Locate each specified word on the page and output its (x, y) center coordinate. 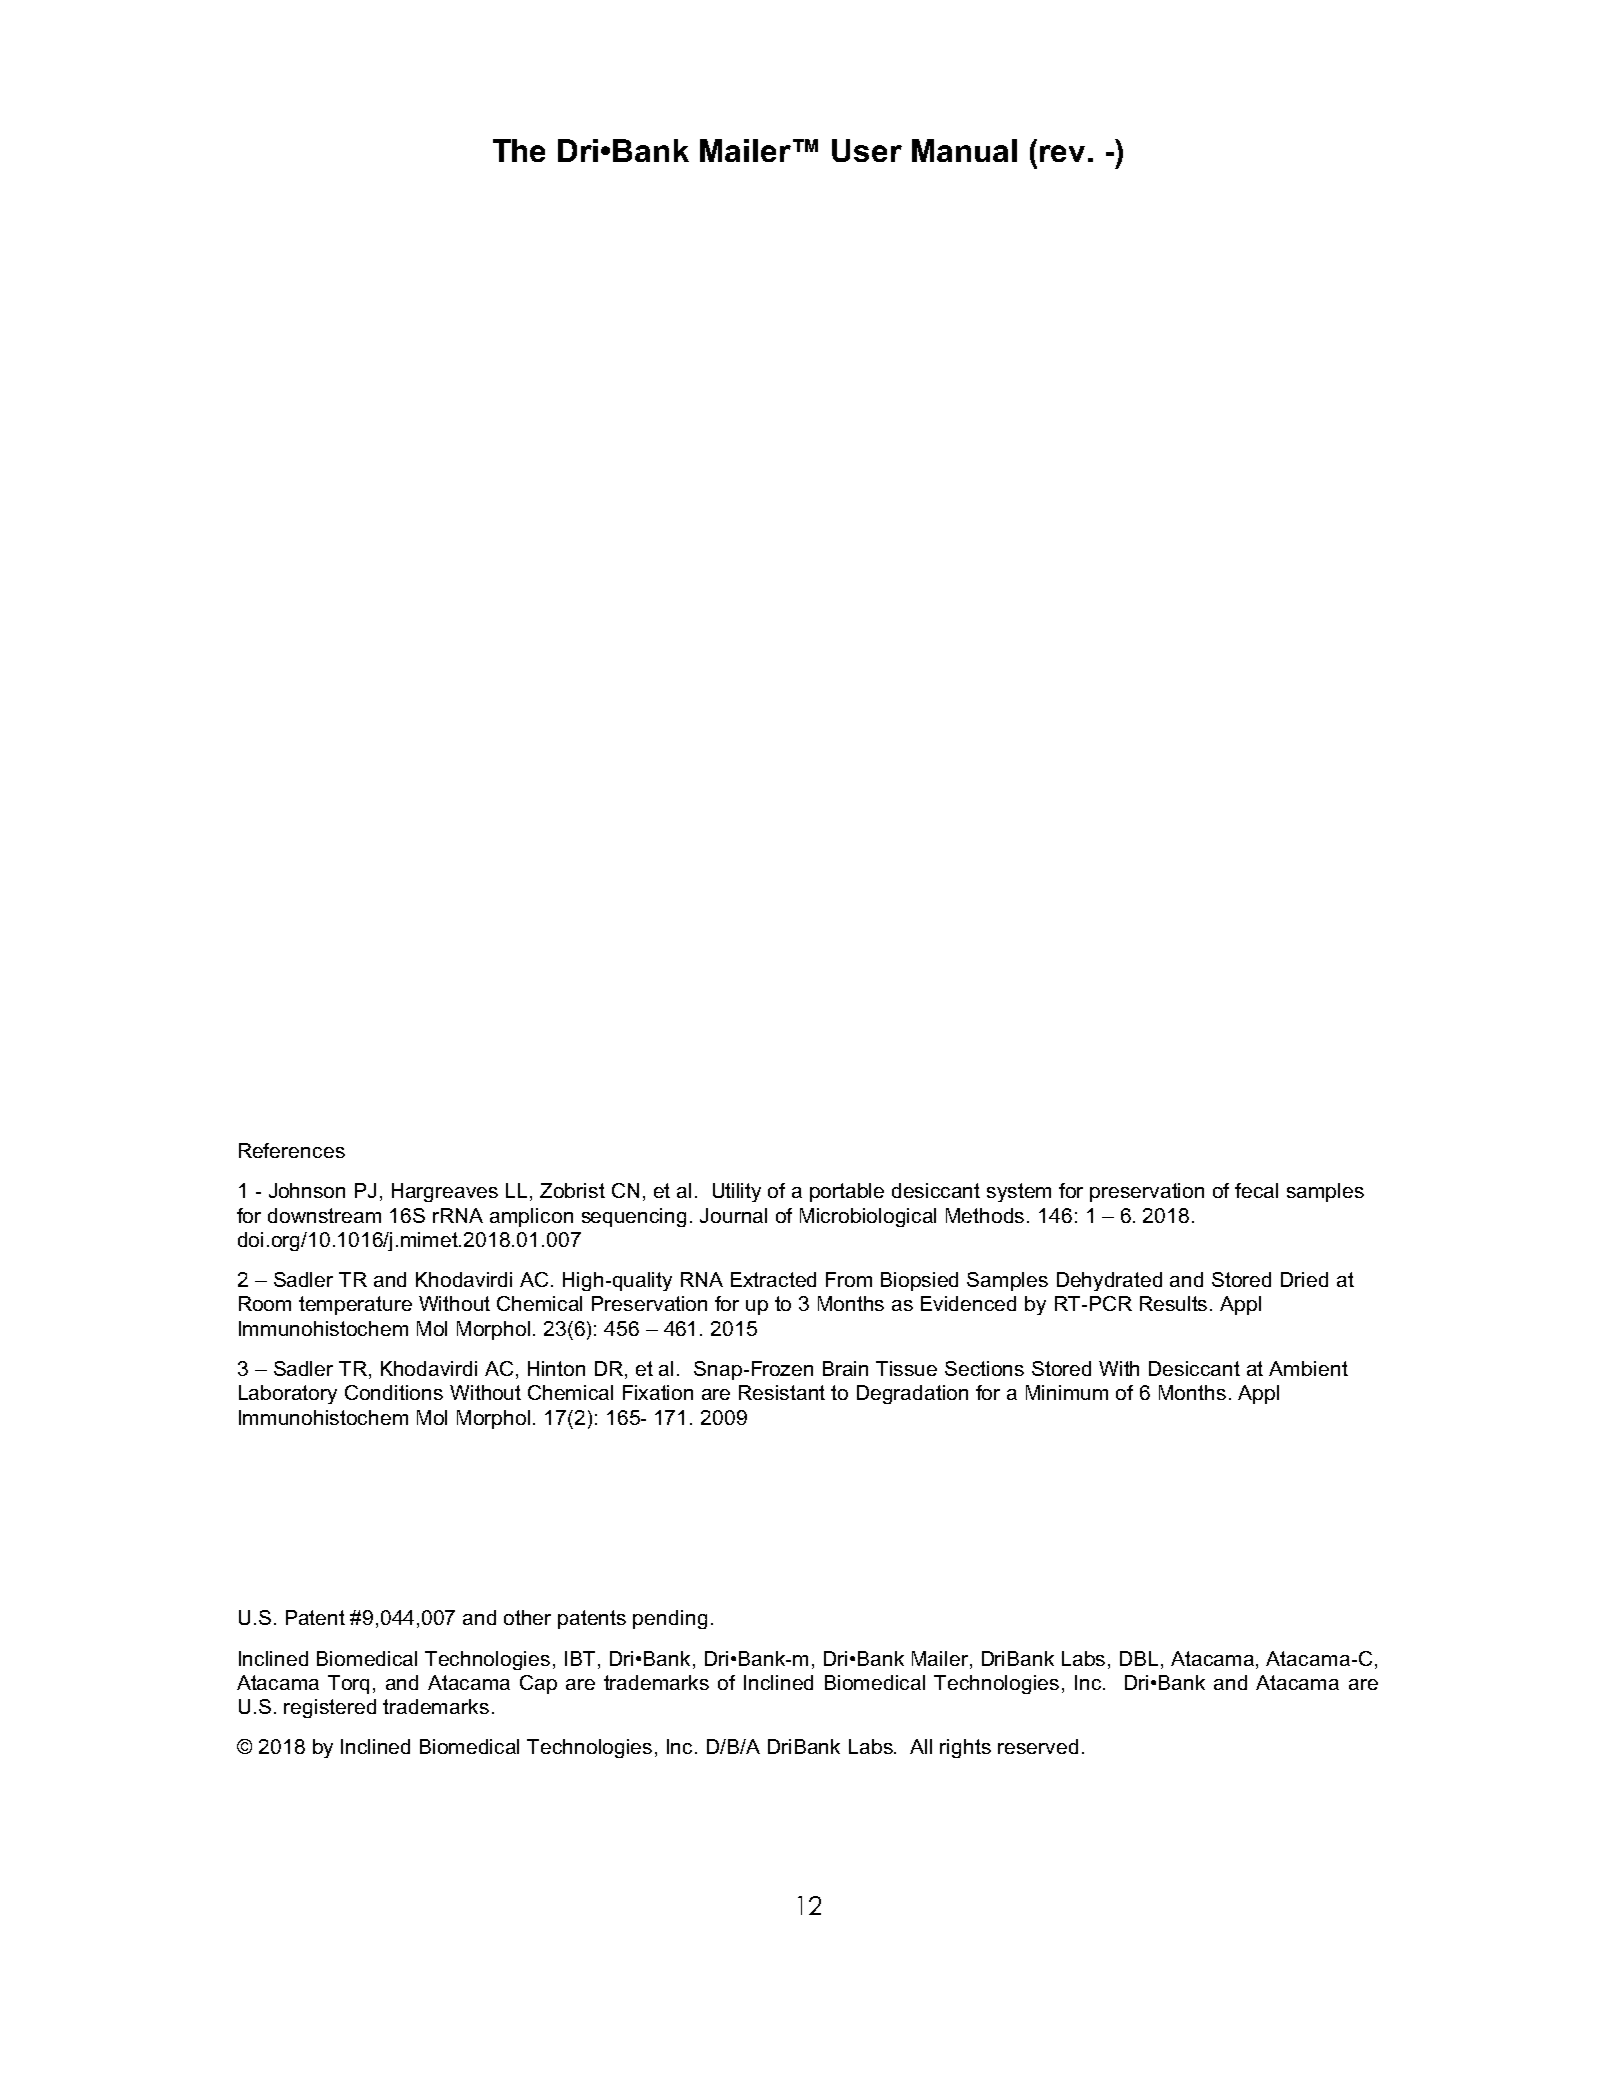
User (867, 150)
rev (1062, 153)
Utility (737, 1192)
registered (330, 1708)
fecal (1256, 1190)
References (292, 1150)
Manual (964, 150)
